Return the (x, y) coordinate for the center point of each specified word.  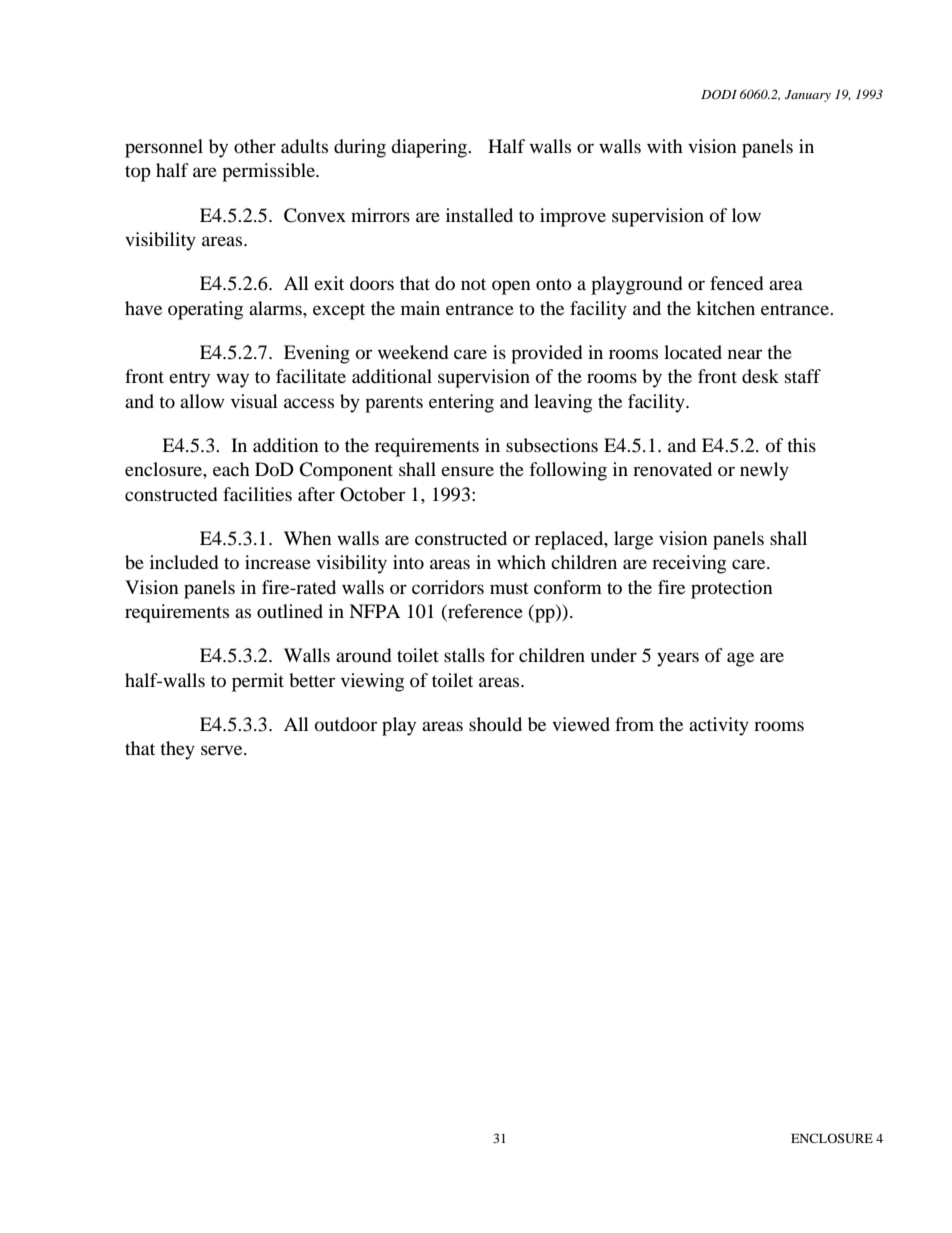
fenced (736, 283)
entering (461, 403)
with (665, 146)
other (255, 146)
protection (732, 589)
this (801, 445)
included (184, 562)
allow (202, 401)
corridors (448, 587)
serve (223, 750)
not (473, 284)
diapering (430, 148)
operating (205, 310)
